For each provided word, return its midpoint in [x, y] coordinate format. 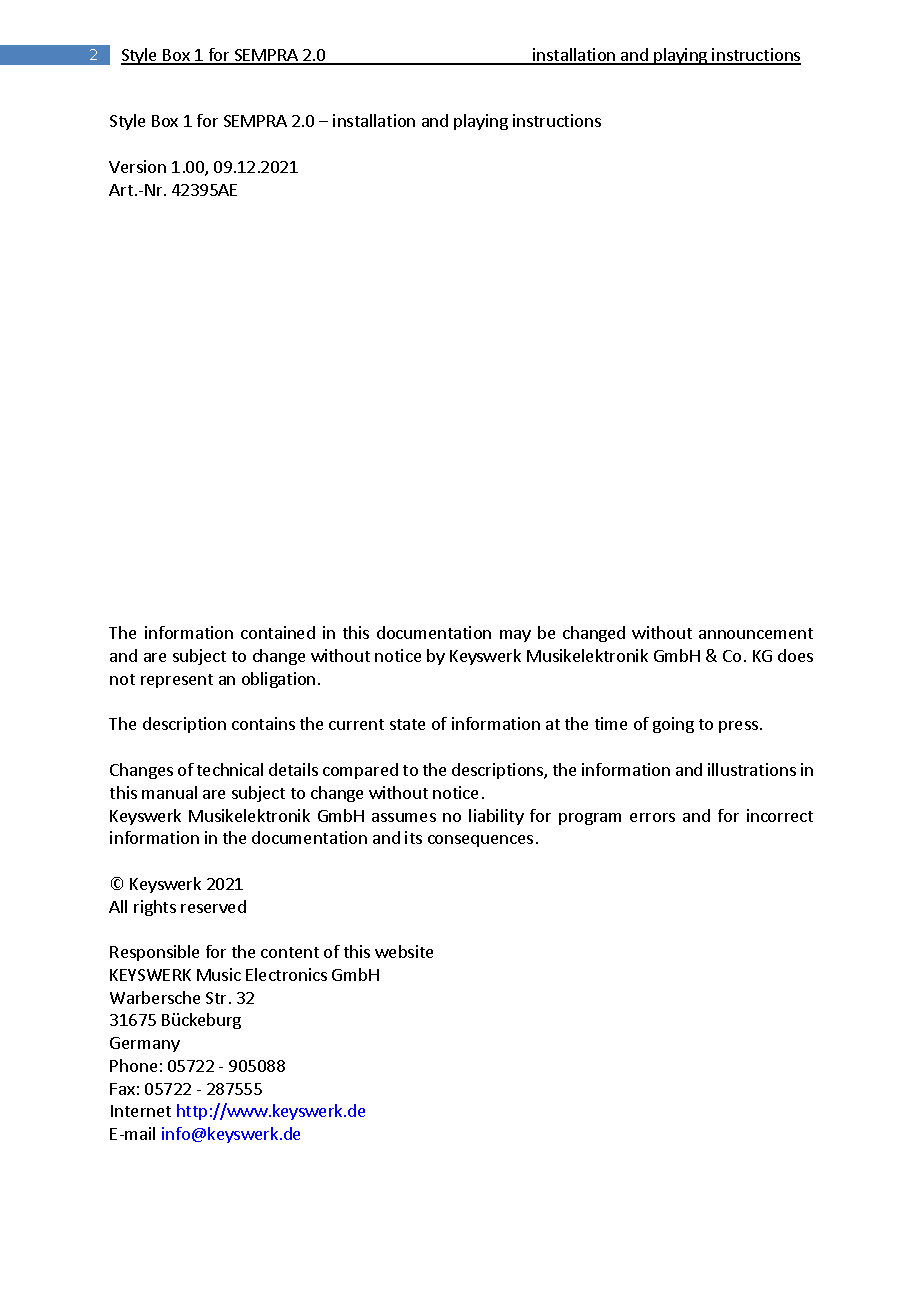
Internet [141, 1111]
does [795, 655]
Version [137, 166]
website [404, 951]
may [515, 636]
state [407, 724]
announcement [756, 633]
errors [652, 817]
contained [278, 632]
